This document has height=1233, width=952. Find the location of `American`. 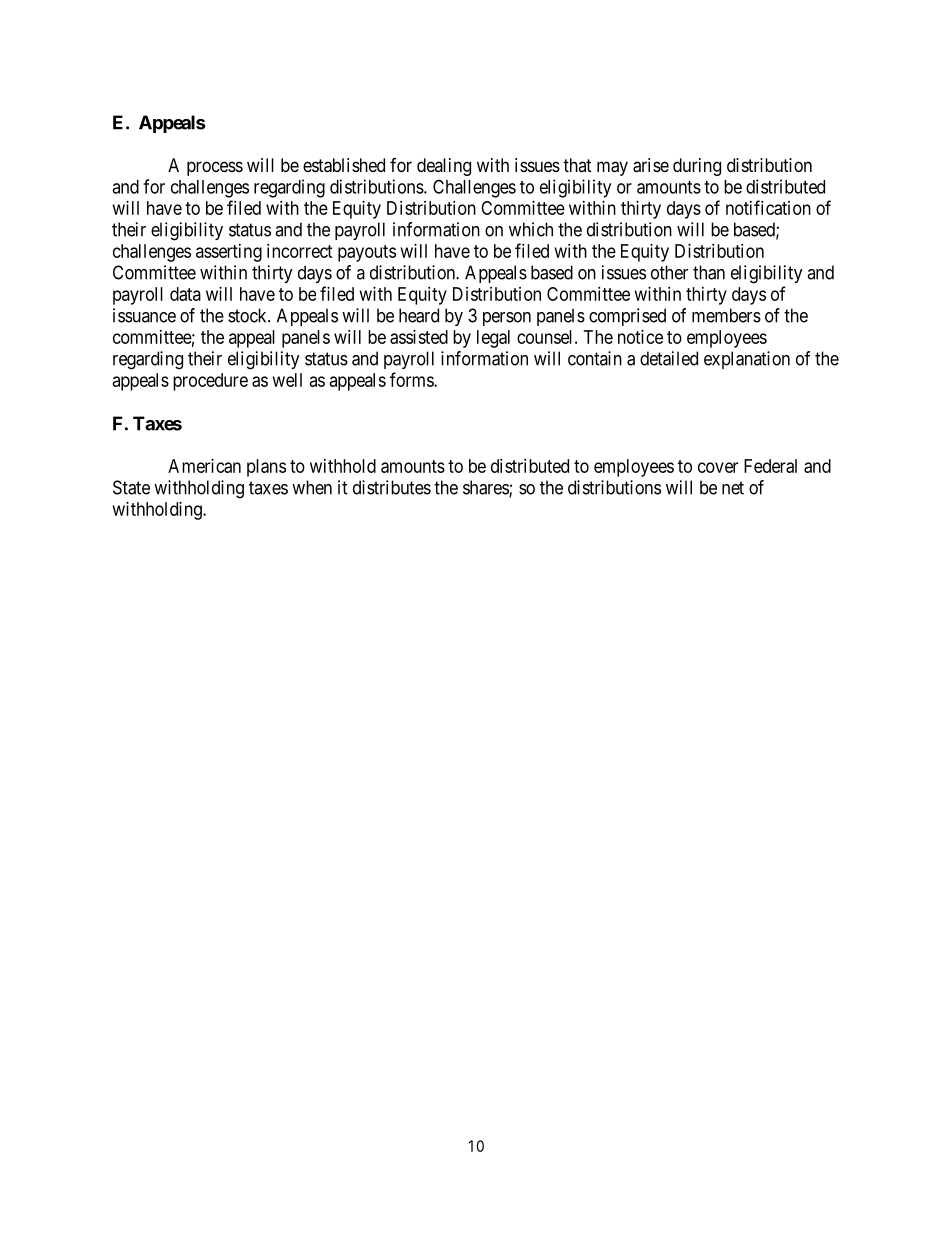

American is located at coordinates (204, 466).
